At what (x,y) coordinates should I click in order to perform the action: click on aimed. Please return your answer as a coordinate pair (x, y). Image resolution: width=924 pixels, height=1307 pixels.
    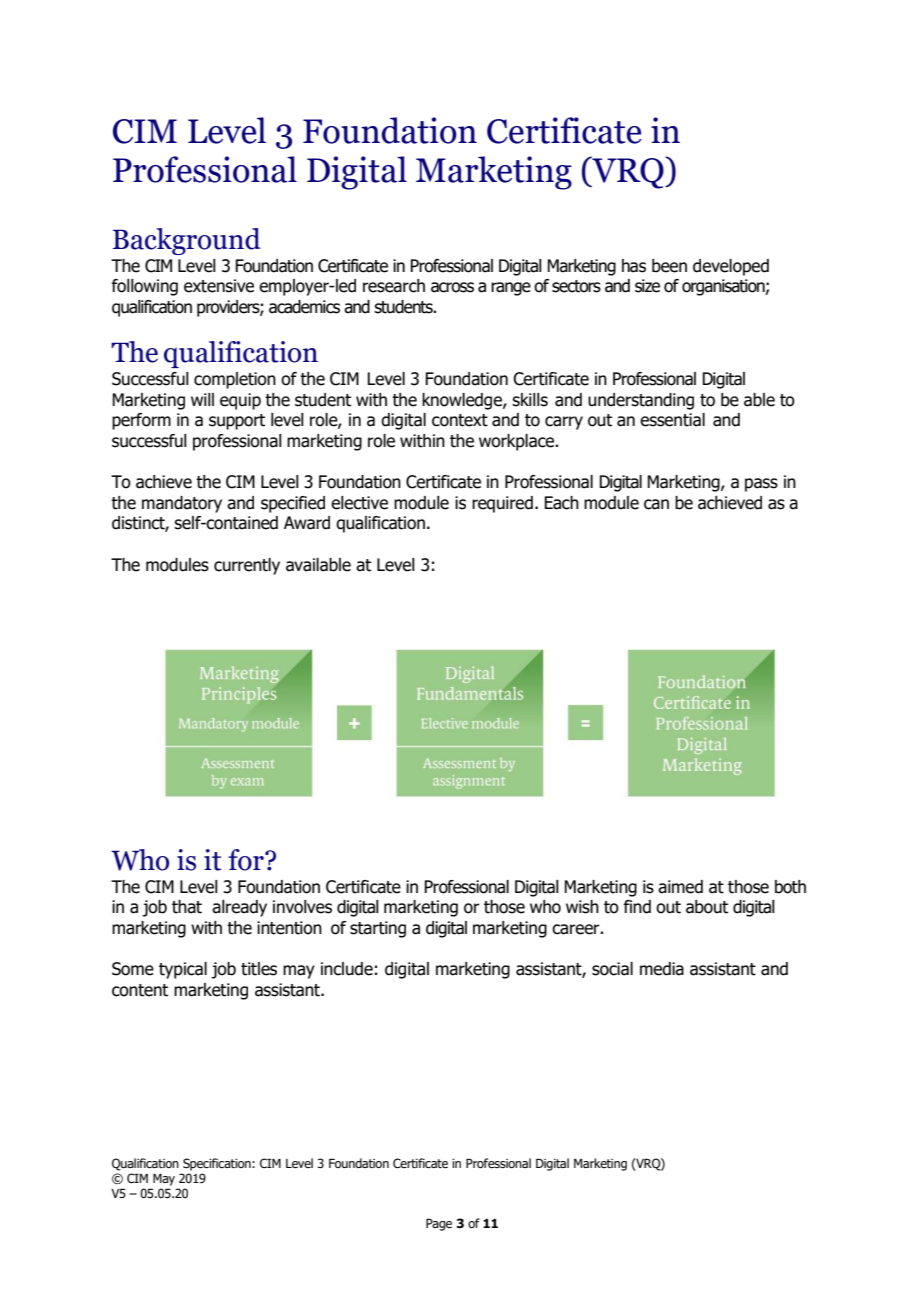
    Looking at the image, I should click on (680, 887).
